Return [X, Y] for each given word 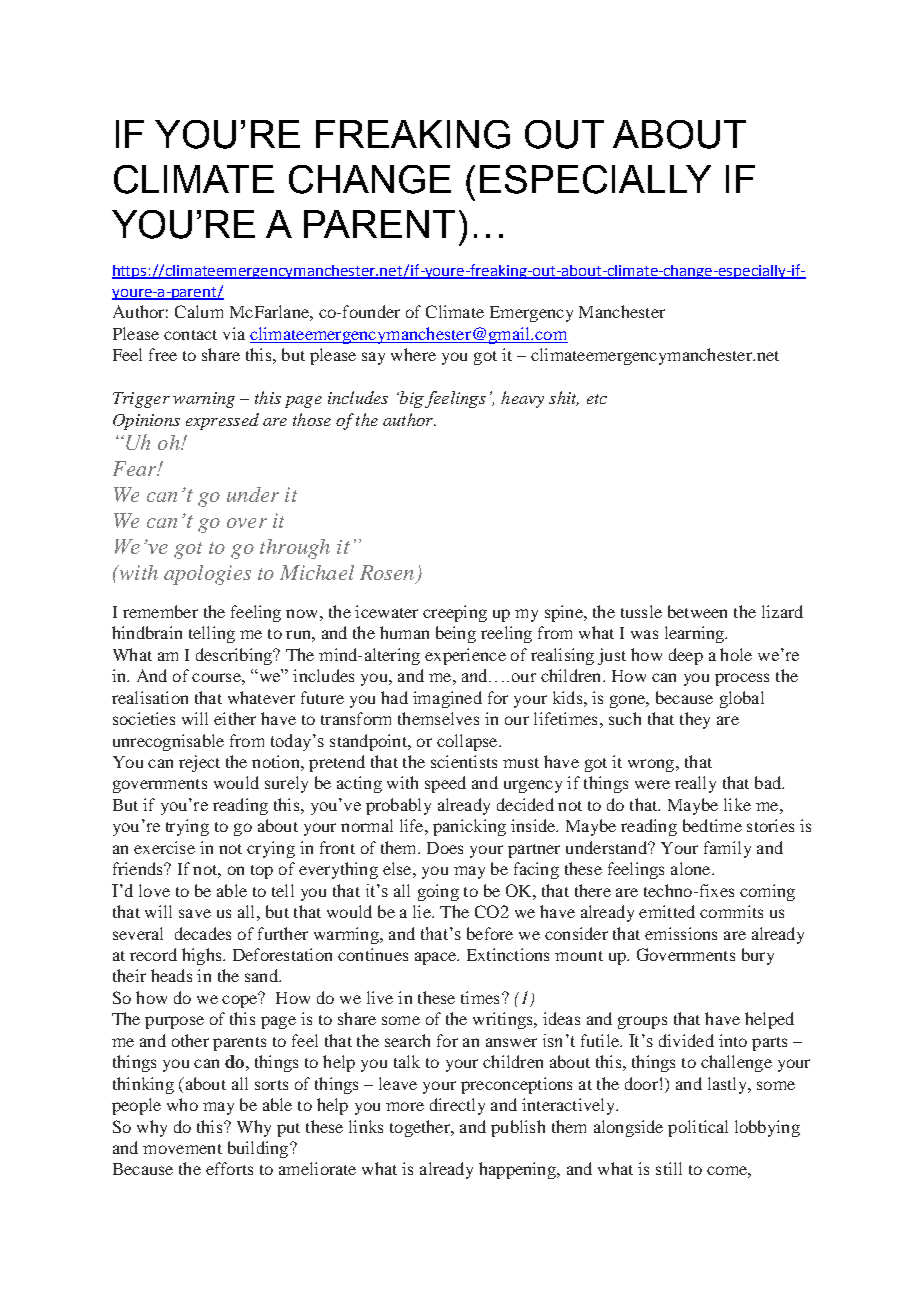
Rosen [387, 572]
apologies [207, 575]
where [413, 354]
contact [190, 335]
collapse [468, 742]
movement [182, 1149]
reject [199, 763]
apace [436, 958]
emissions [681, 933]
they [695, 720]
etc [597, 399]
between [697, 611]
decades [203, 933]
